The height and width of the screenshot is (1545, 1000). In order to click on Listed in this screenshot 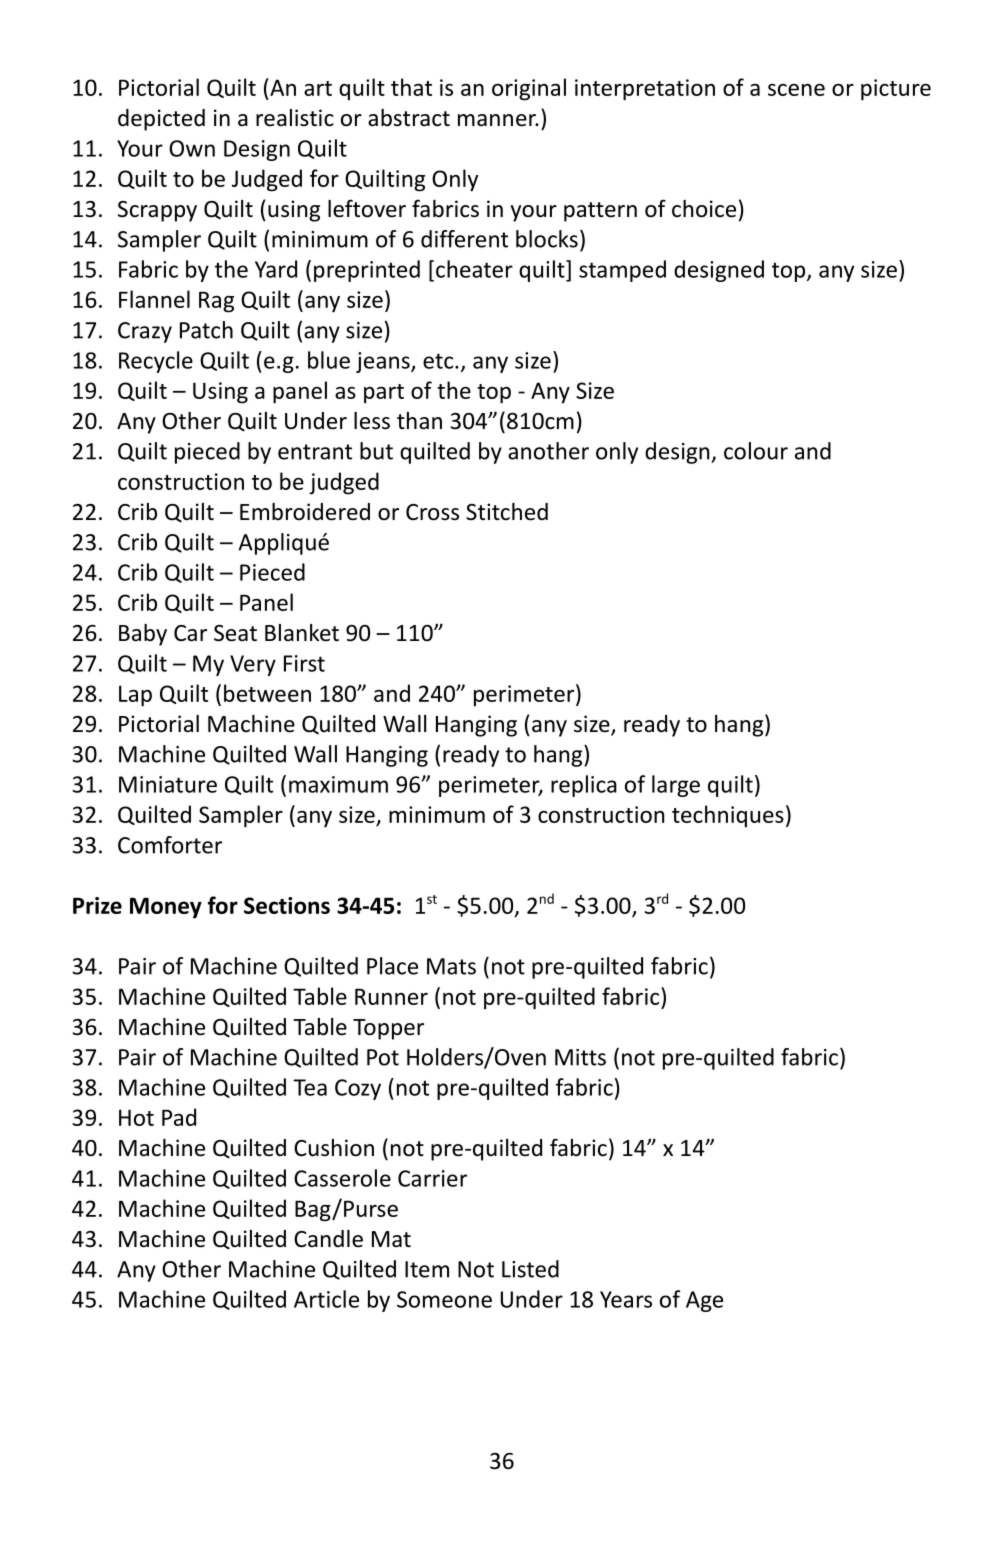, I will do `click(530, 1269)`.
